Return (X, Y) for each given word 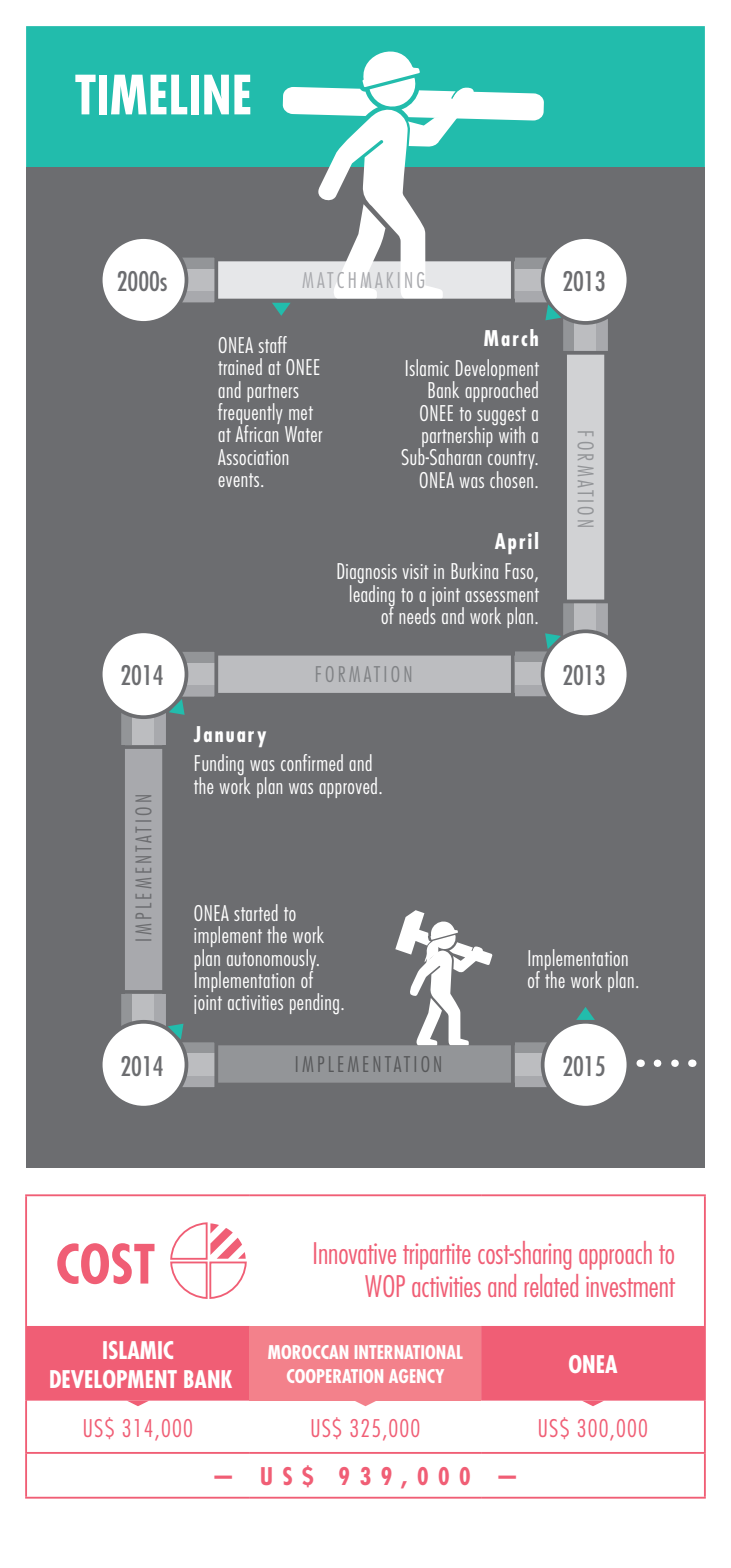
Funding (220, 766)
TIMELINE (162, 95)
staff (273, 344)
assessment (502, 595)
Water (303, 434)
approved (348, 787)
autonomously (273, 960)
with (510, 433)
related (551, 1285)
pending (314, 1003)
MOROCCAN (308, 1352)
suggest (500, 417)
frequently (250, 413)
